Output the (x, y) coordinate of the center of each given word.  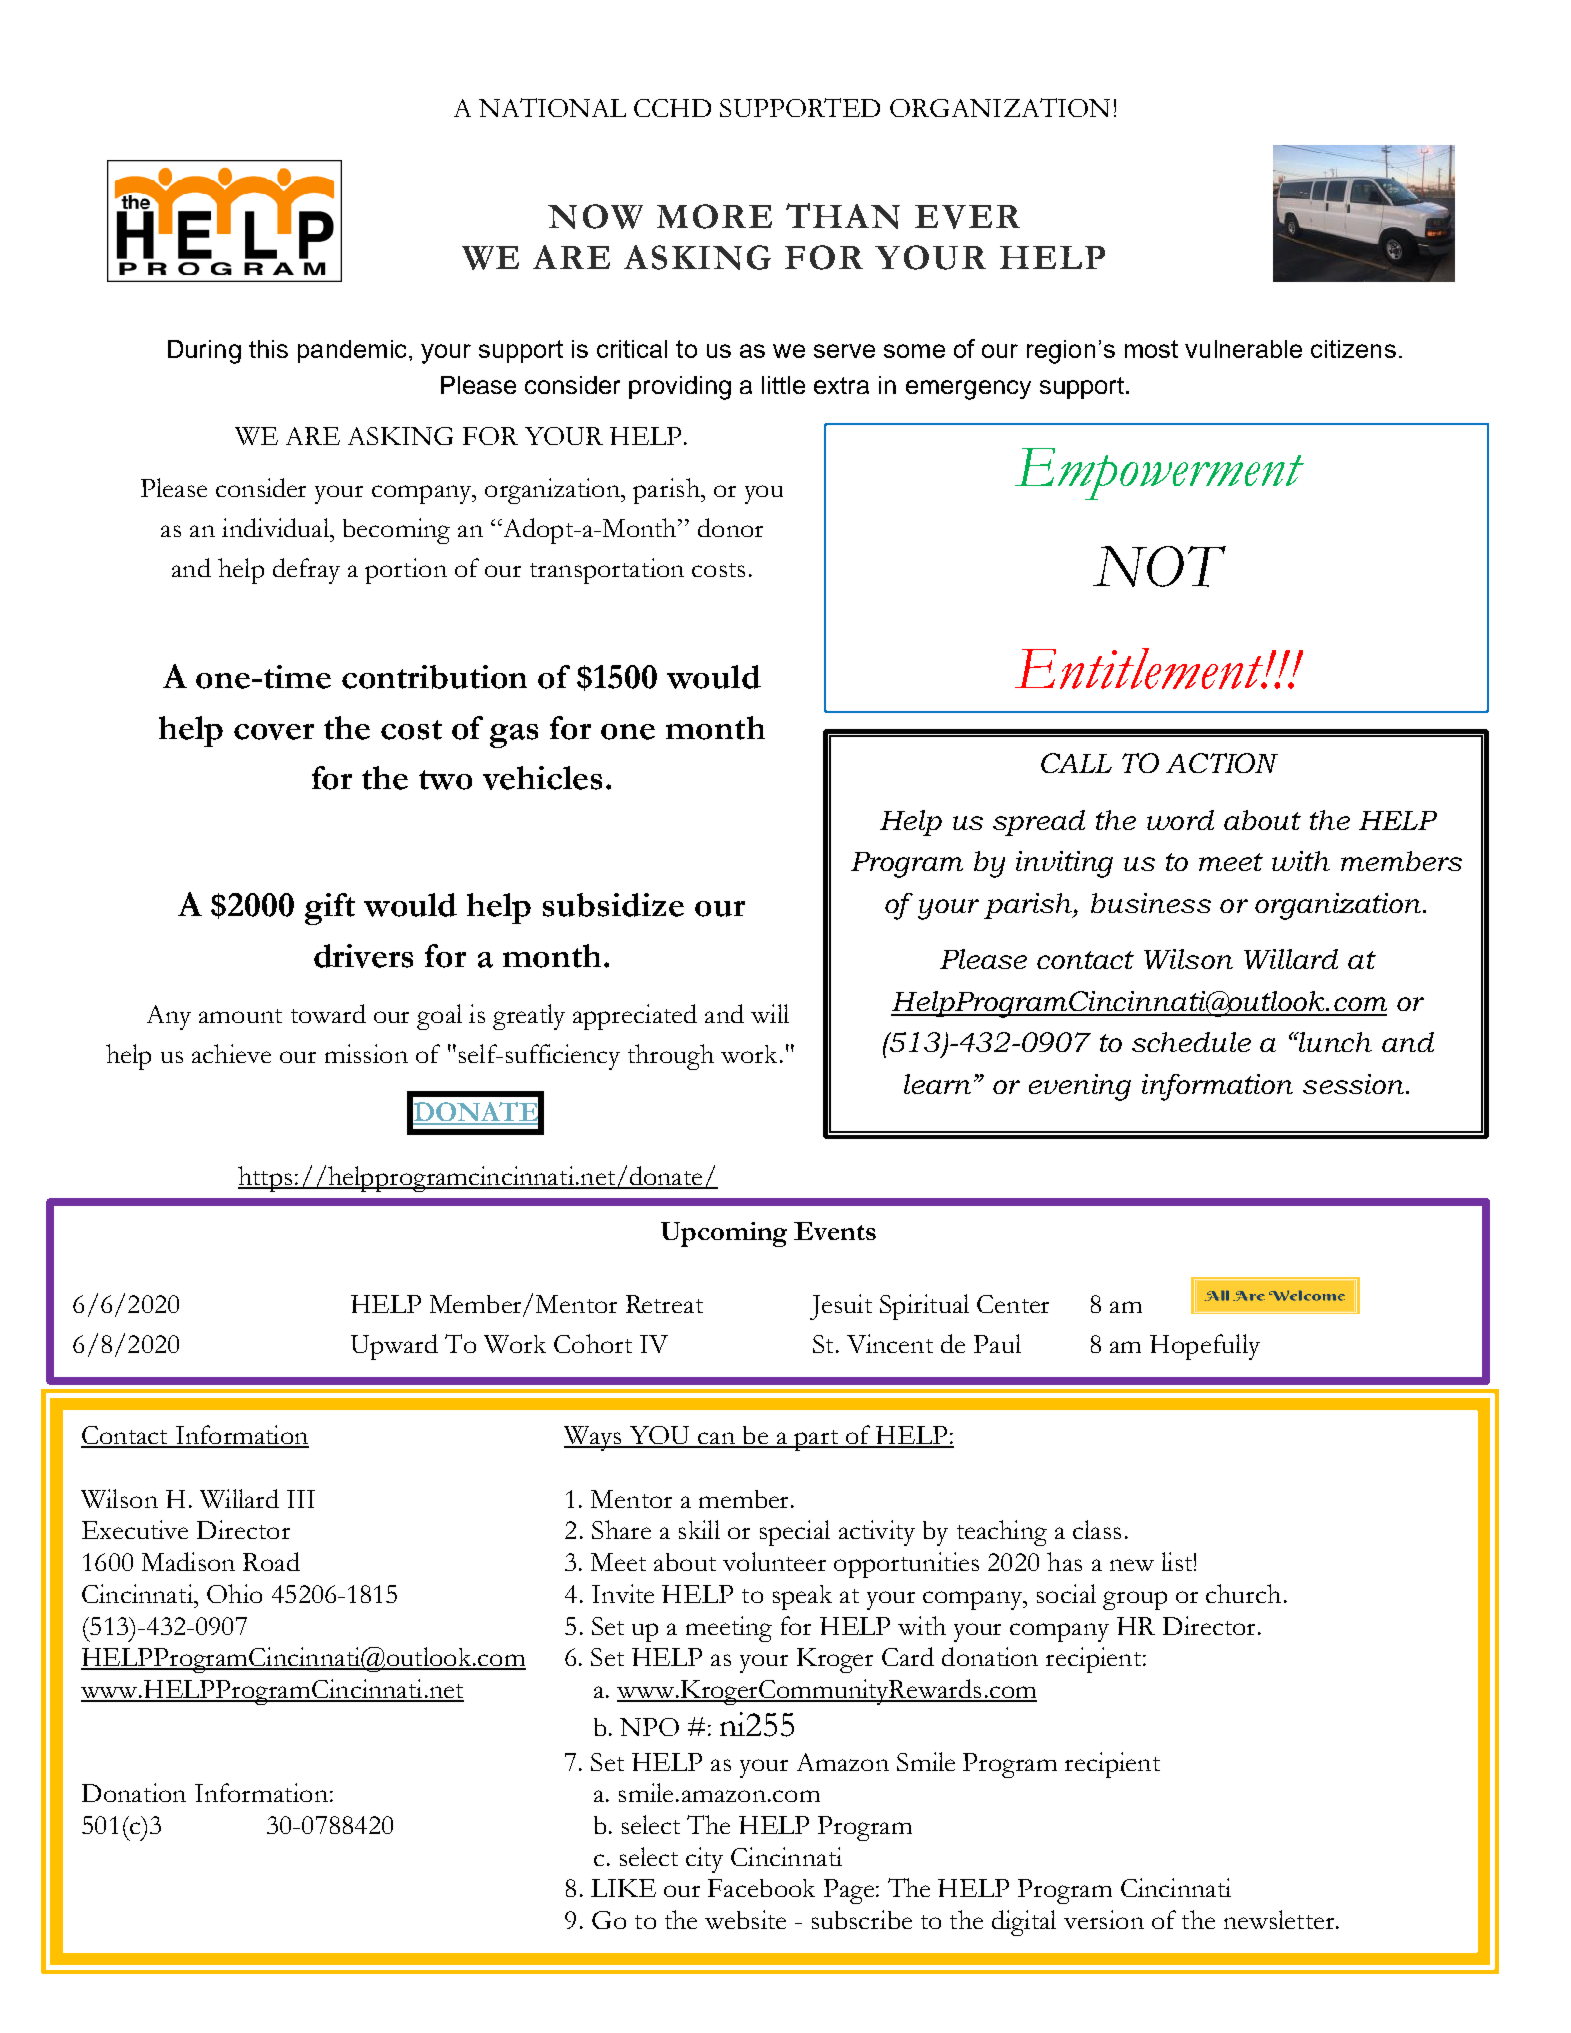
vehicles (542, 778)
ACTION (1222, 763)
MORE (714, 216)
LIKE (623, 1888)
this (268, 349)
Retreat (664, 1304)
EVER (967, 217)
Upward (394, 1347)
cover (274, 732)
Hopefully (1205, 1347)
